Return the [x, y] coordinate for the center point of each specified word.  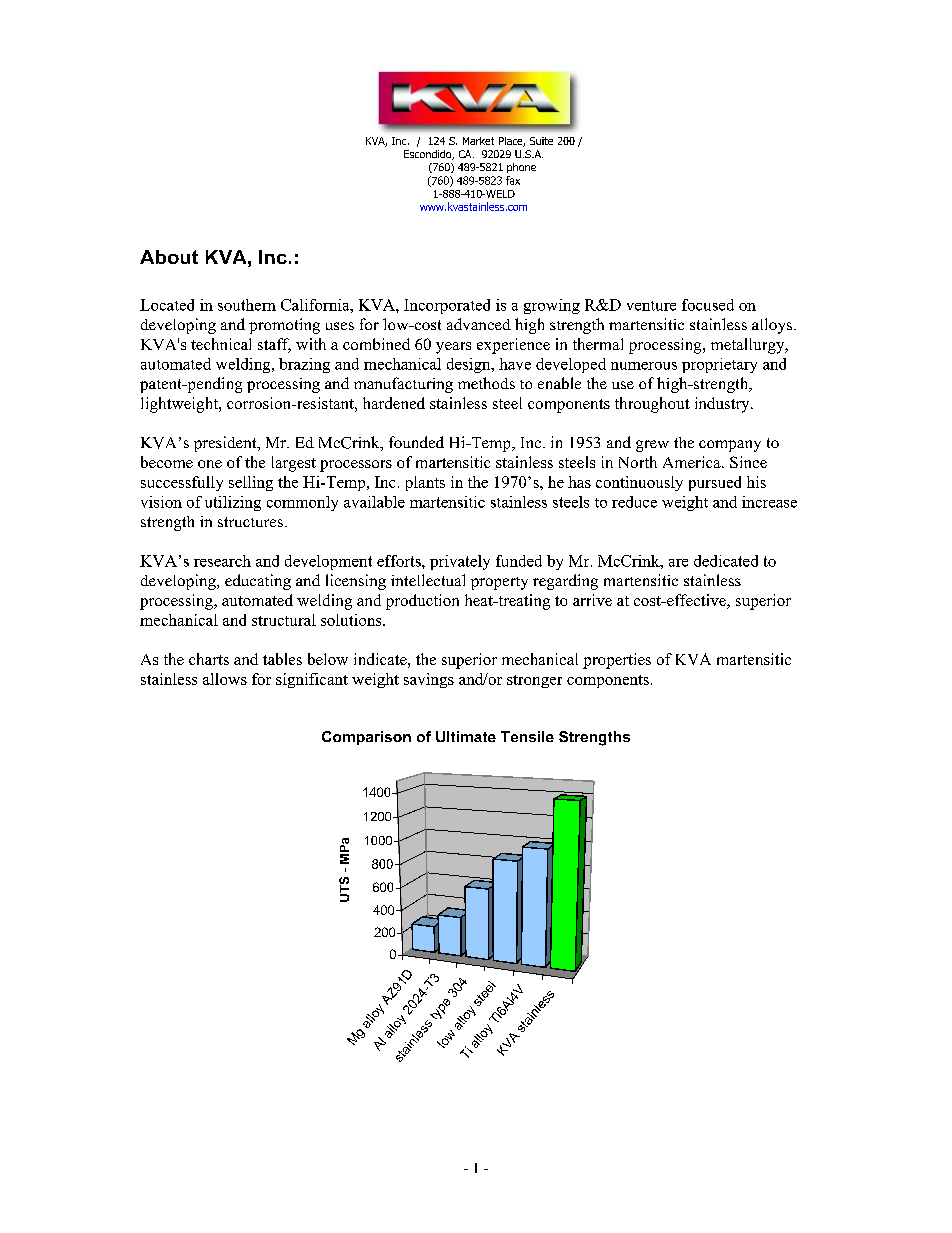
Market [478, 141]
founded [416, 442]
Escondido [429, 155]
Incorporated [447, 306]
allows [225, 679]
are [678, 563]
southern [247, 305]
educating [258, 582]
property [499, 583]
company [730, 446]
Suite [541, 141]
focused [708, 305]
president [226, 444]
